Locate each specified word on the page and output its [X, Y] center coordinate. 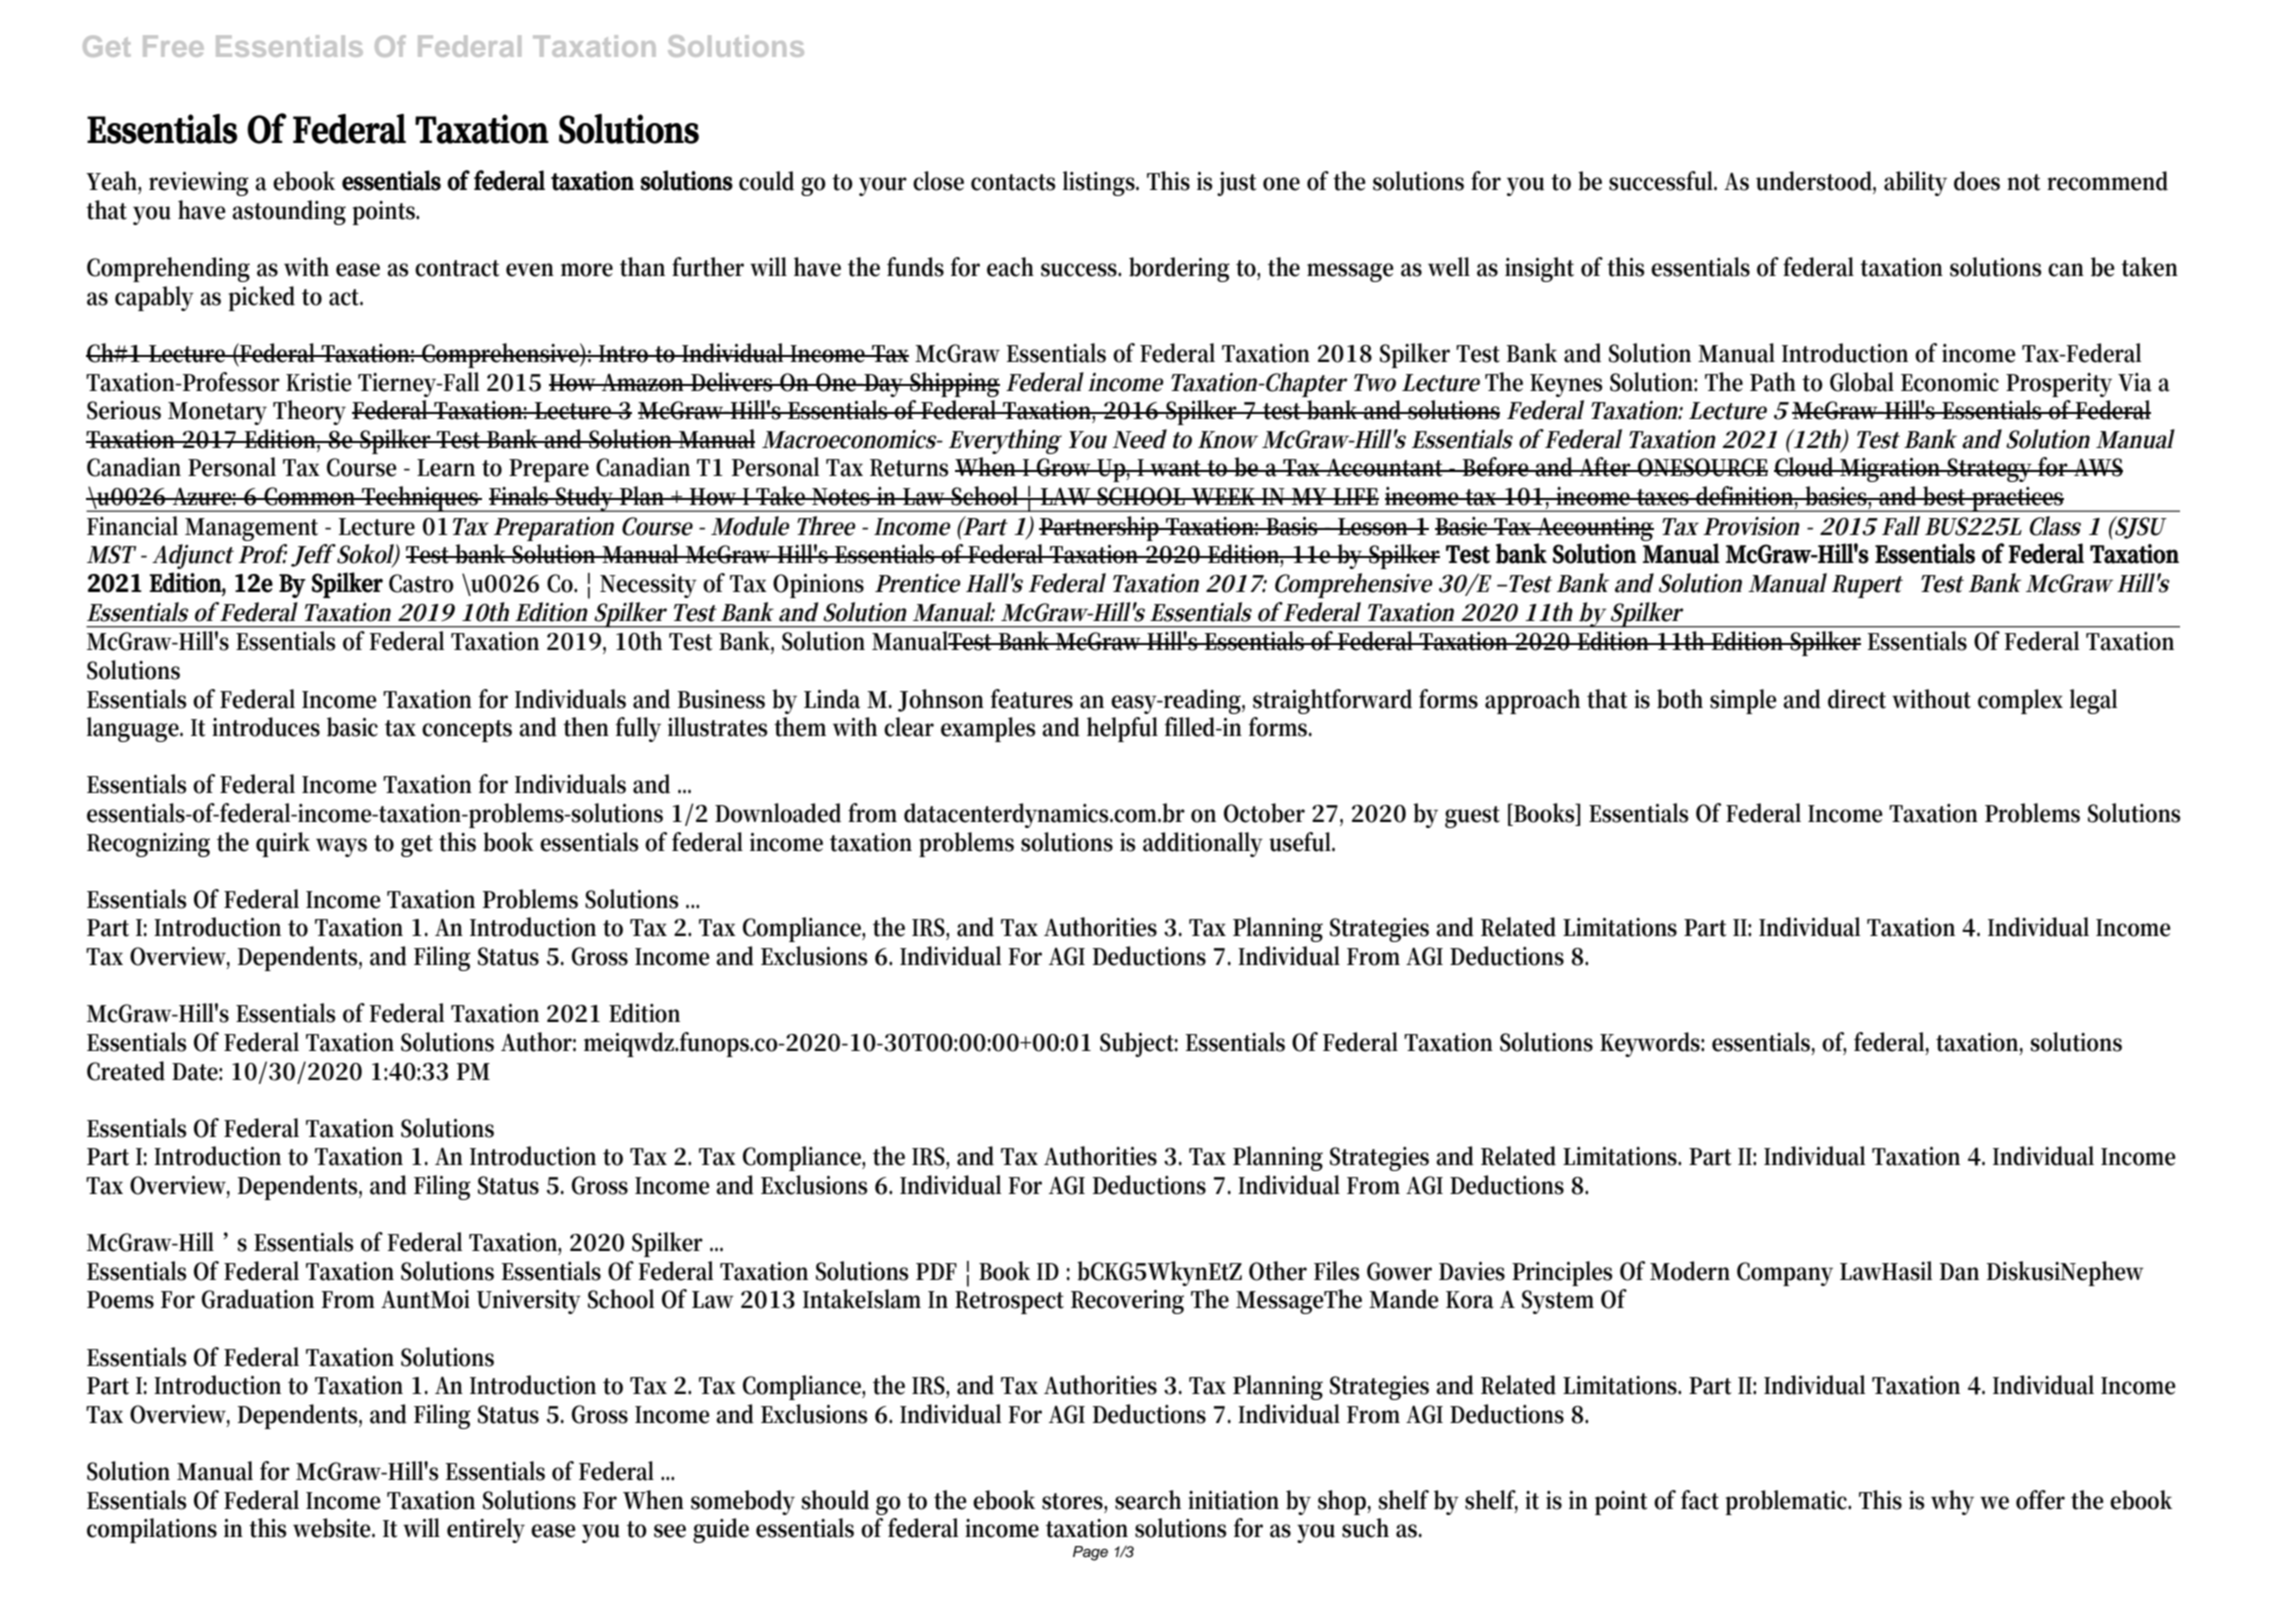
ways [341, 847]
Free [173, 46]
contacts [1013, 182]
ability [1915, 183]
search [1148, 1500]
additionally [1203, 844]
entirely [486, 1530]
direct [1857, 699]
